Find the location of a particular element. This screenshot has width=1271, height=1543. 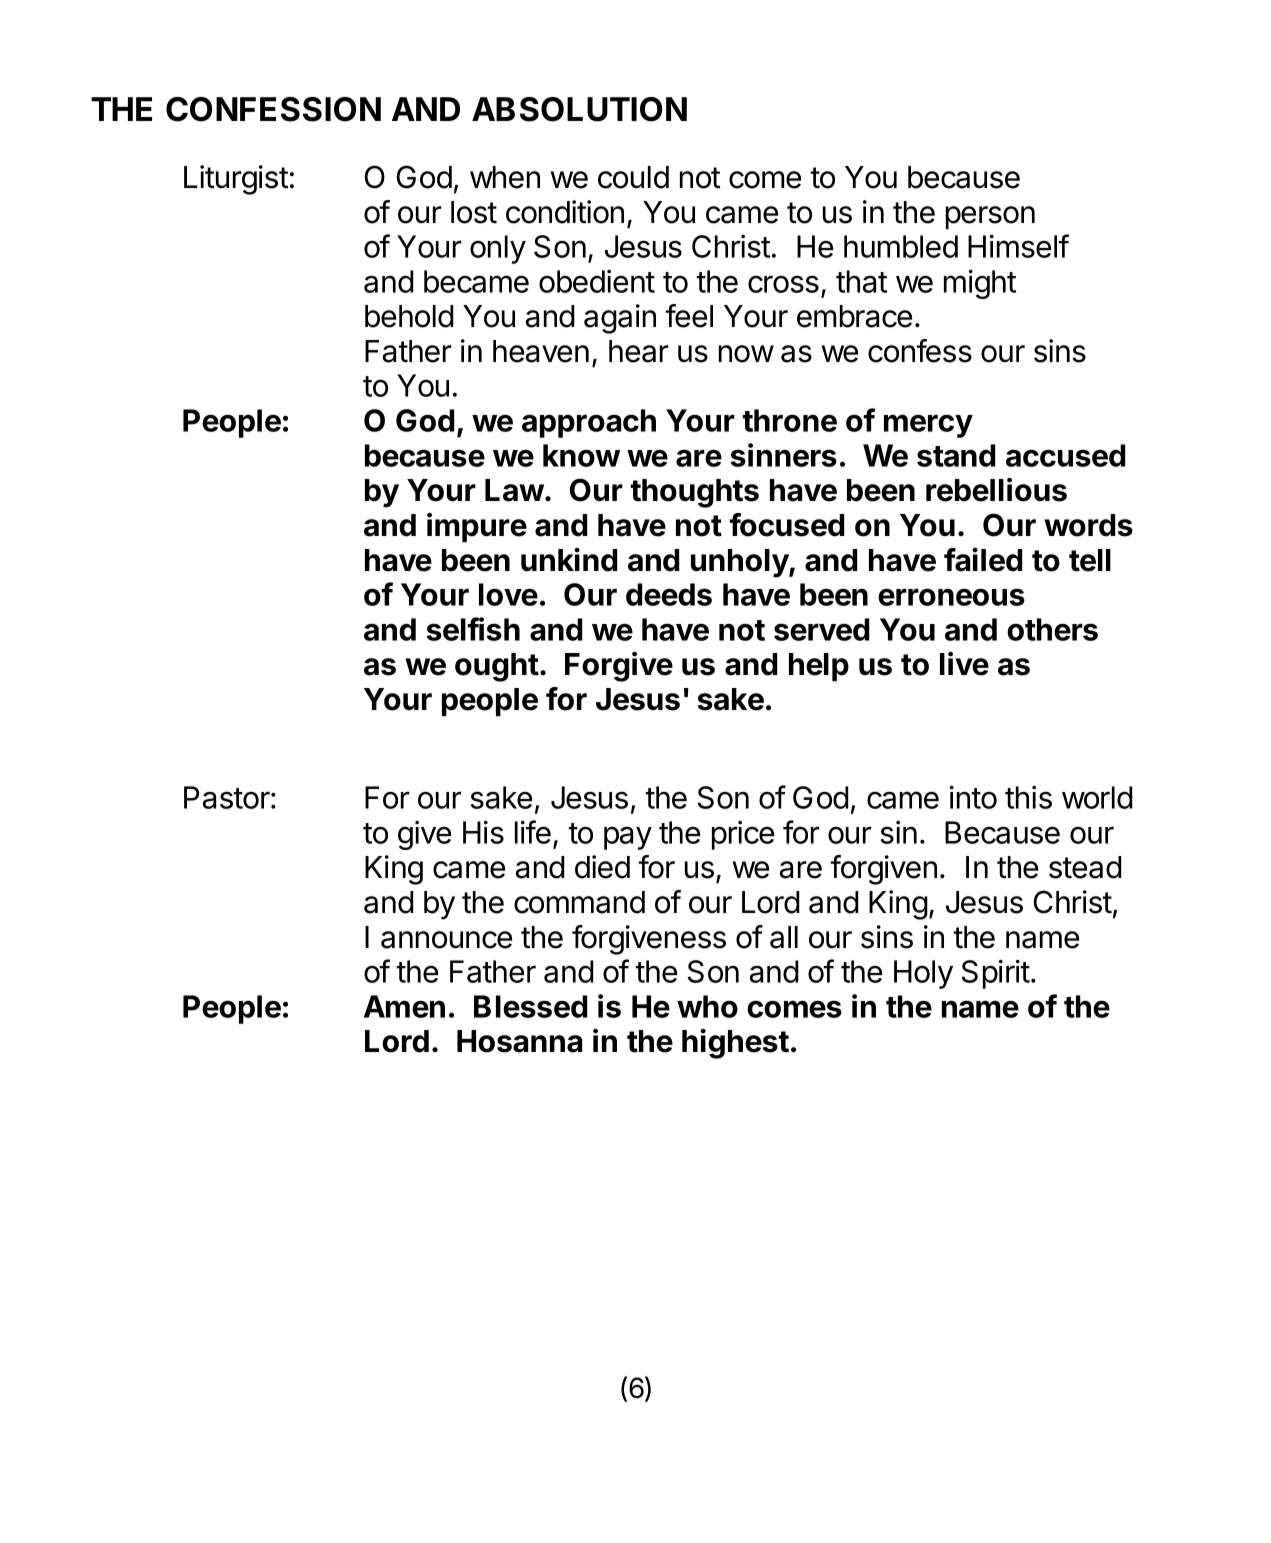

deeds is located at coordinates (669, 594).
